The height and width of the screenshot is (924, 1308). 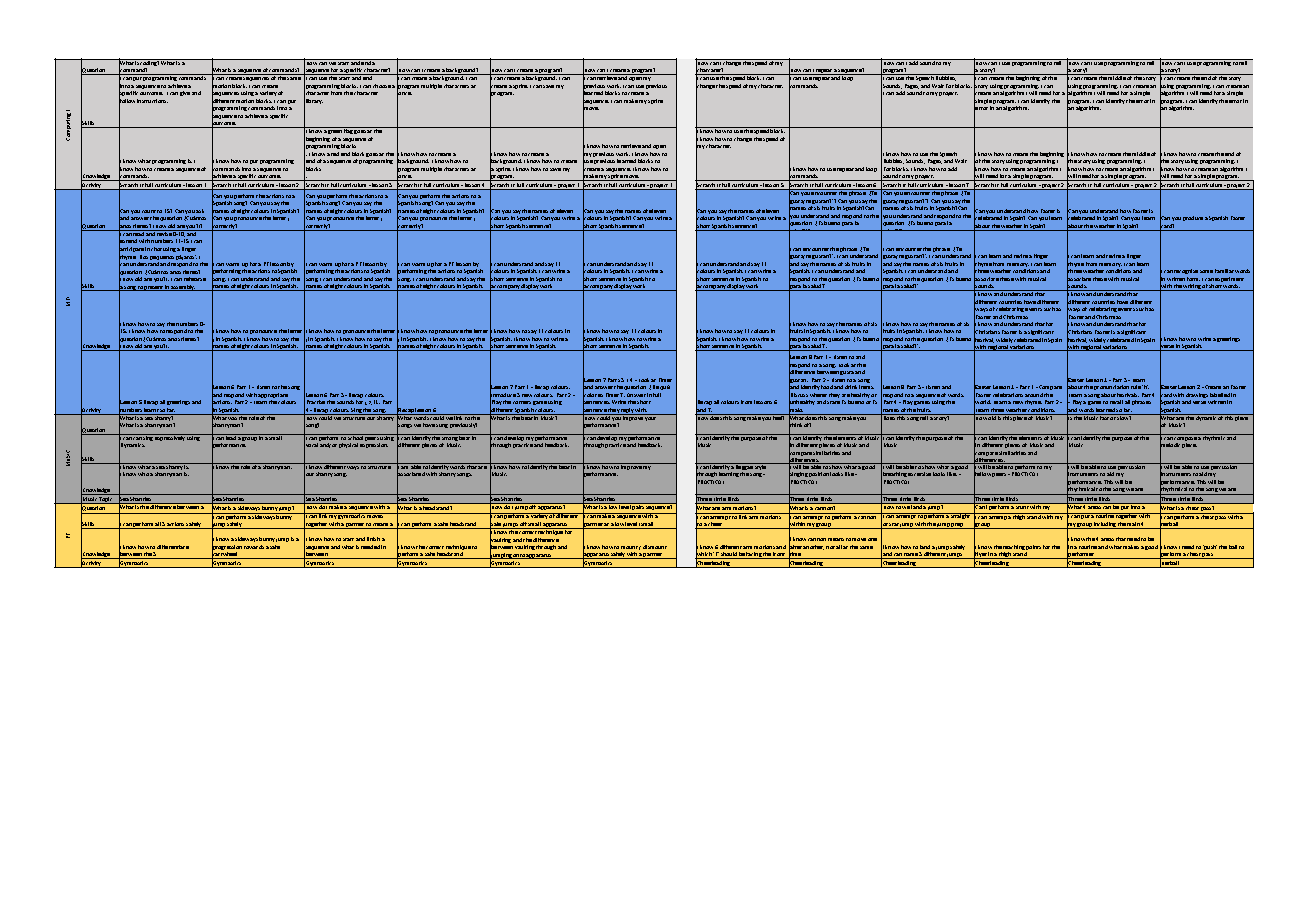 I want to click on ask, so click(x=200, y=211).
